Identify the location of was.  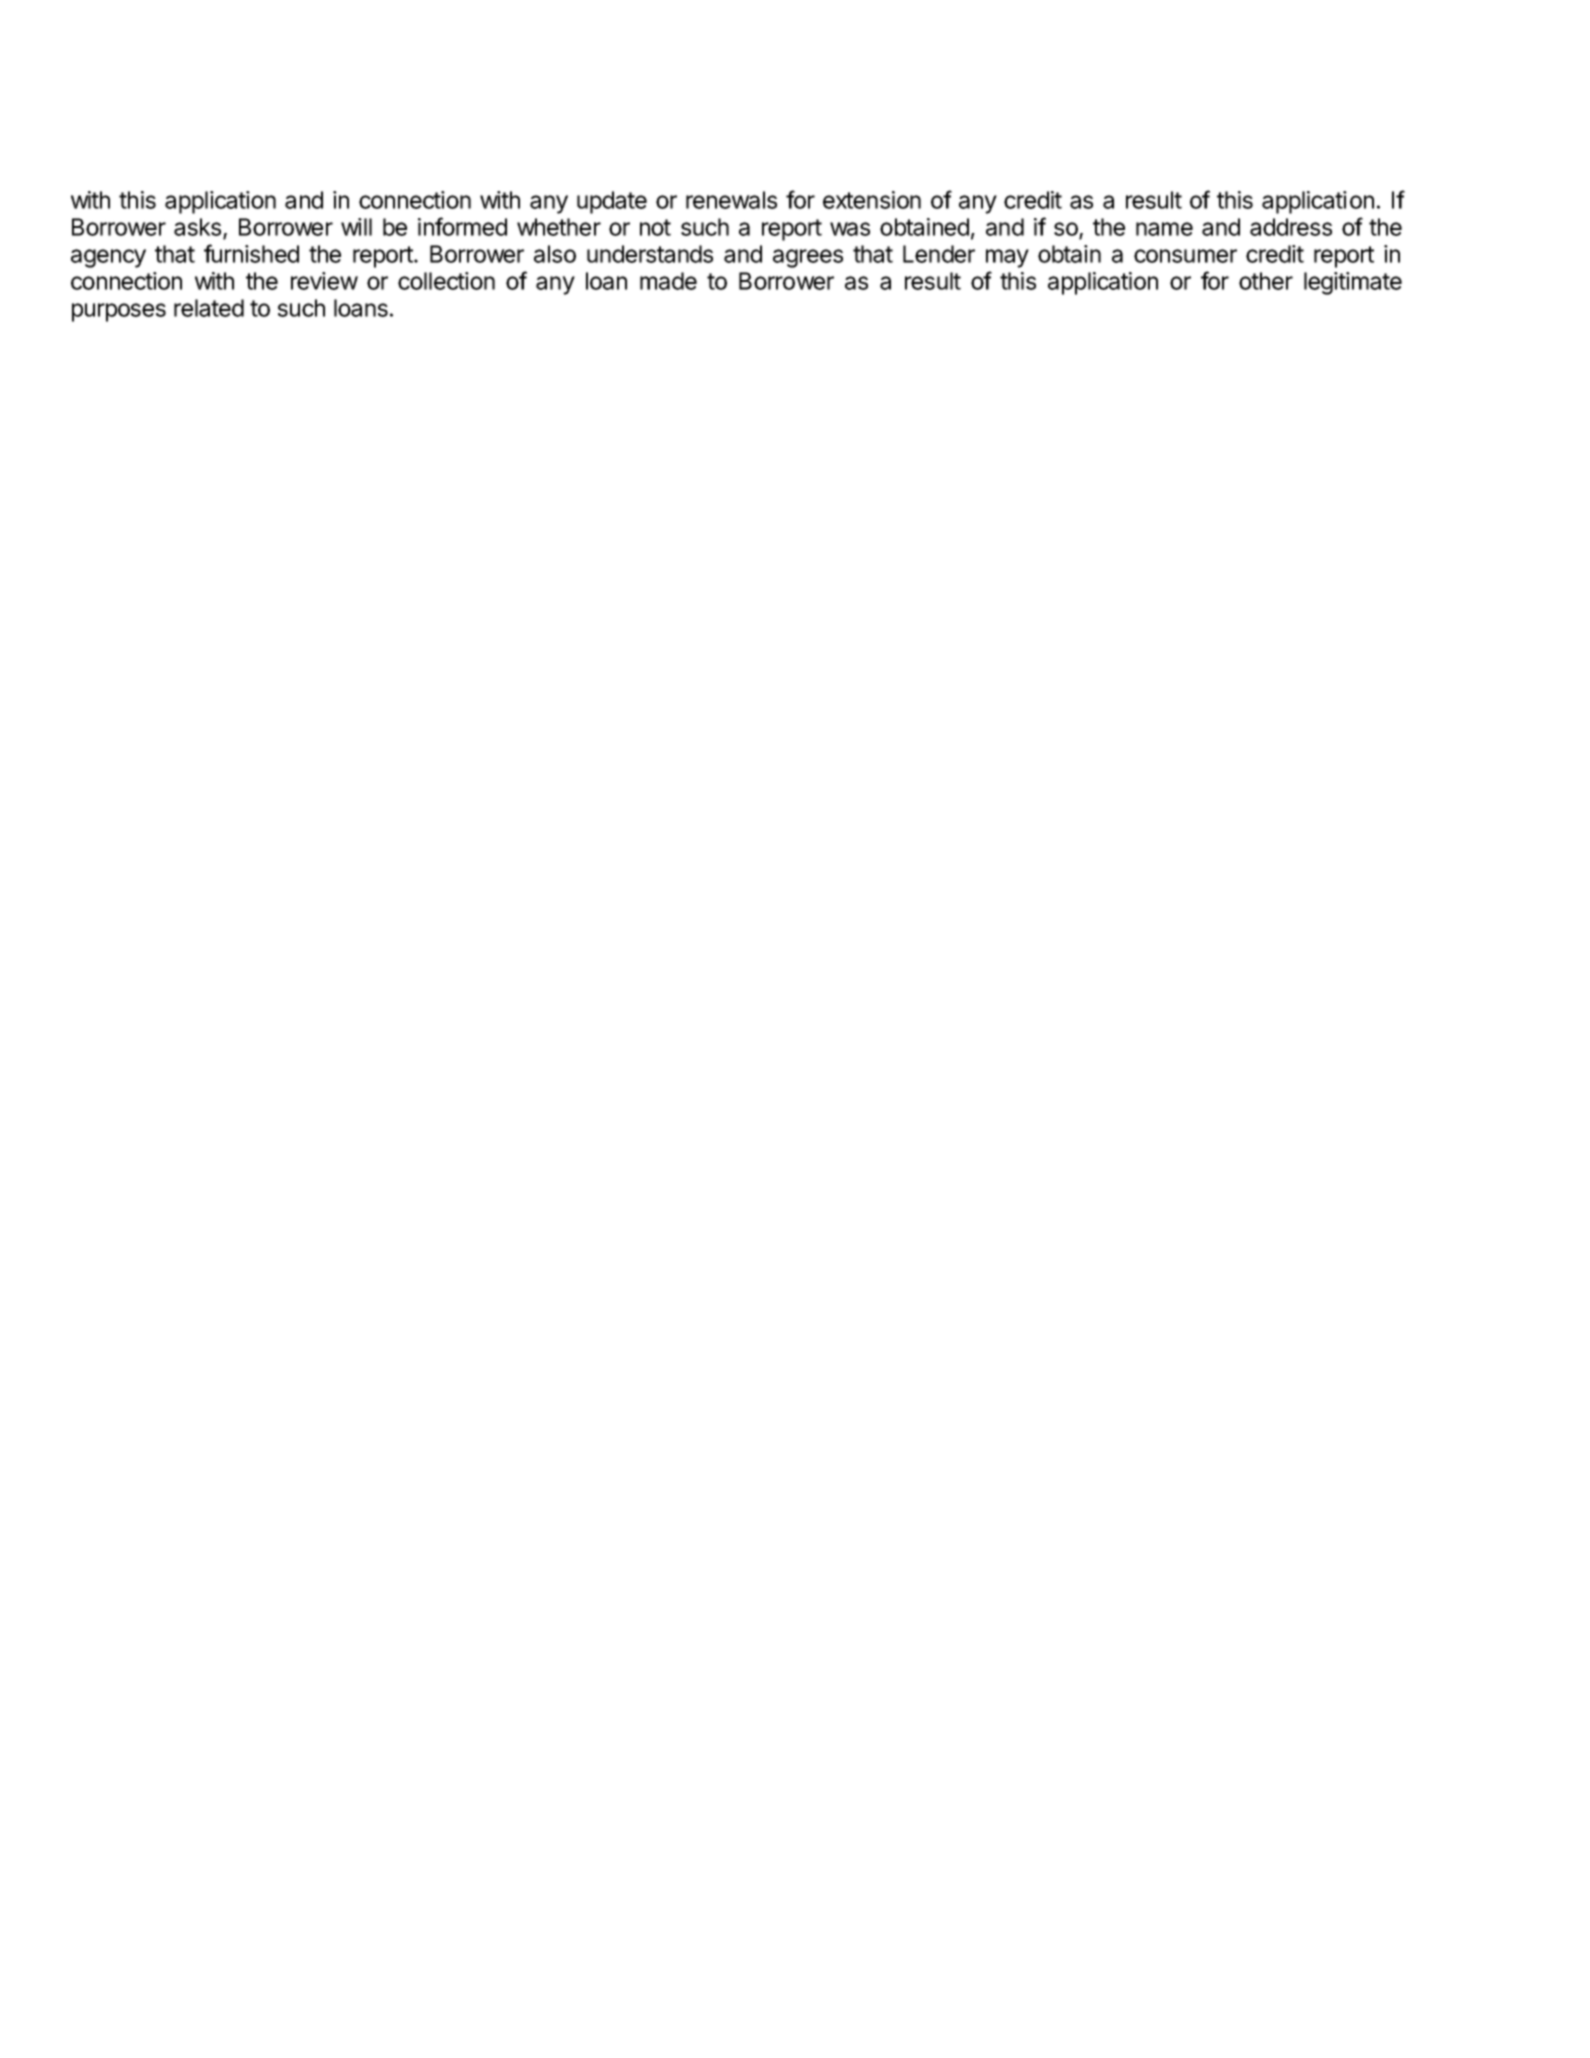
(850, 229).
